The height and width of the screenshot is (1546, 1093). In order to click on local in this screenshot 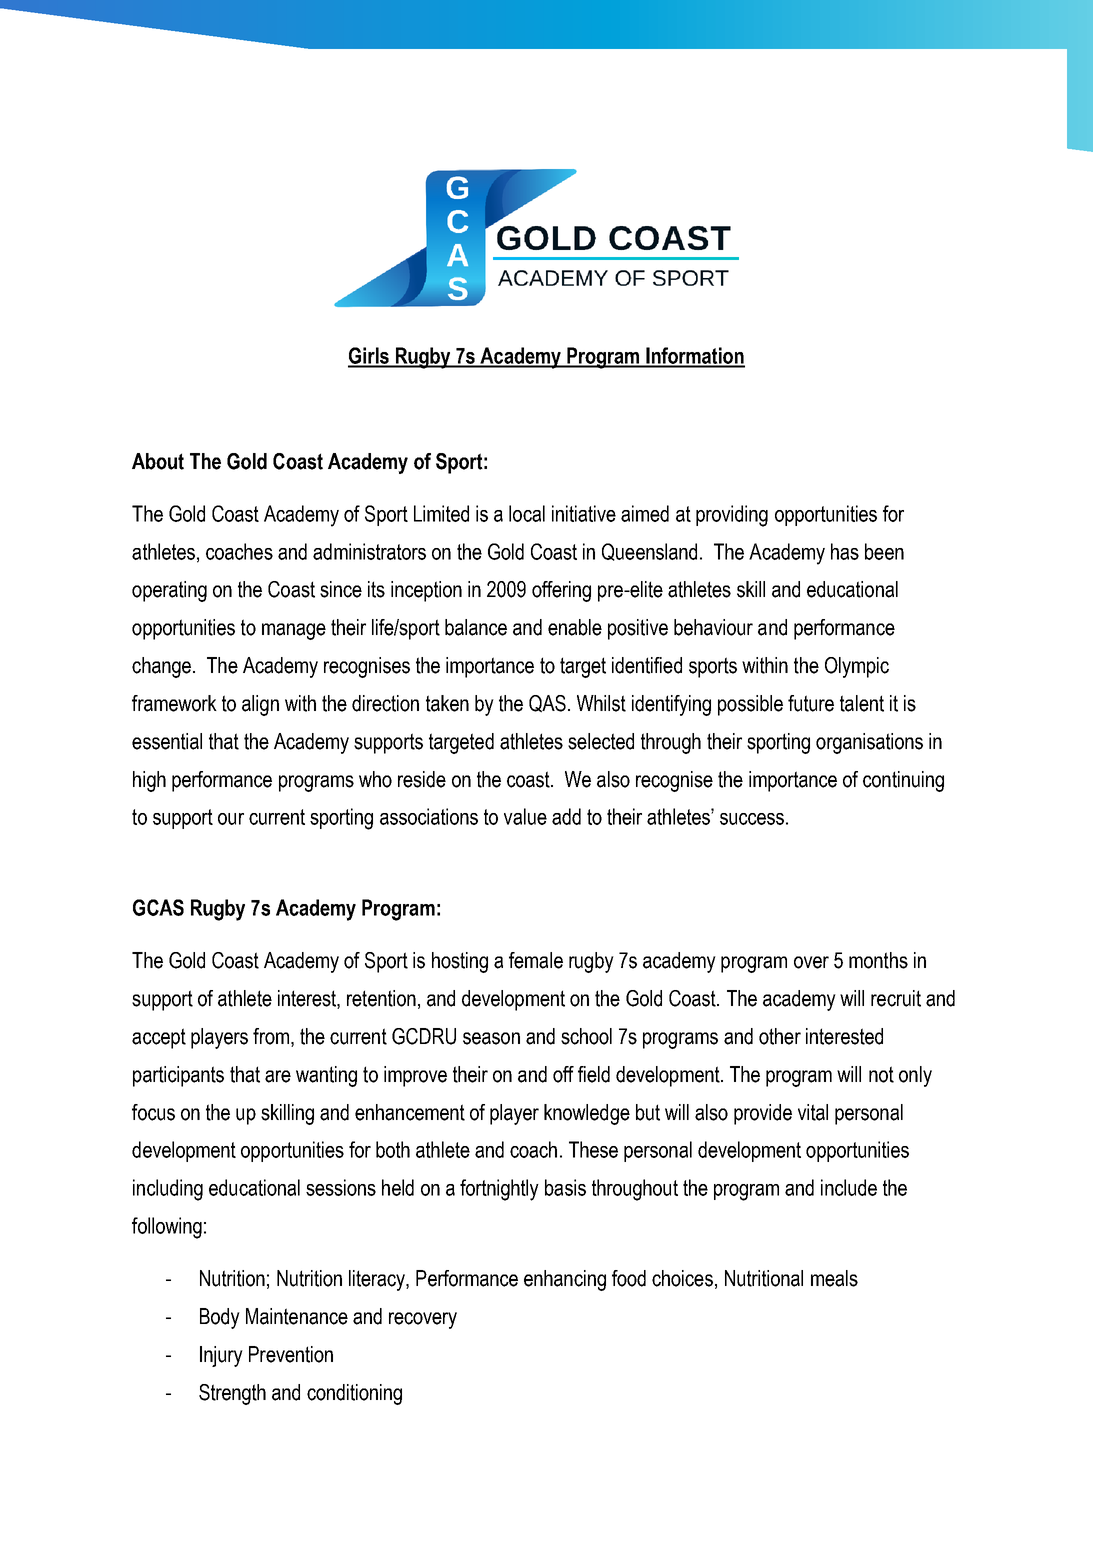, I will do `click(527, 513)`.
